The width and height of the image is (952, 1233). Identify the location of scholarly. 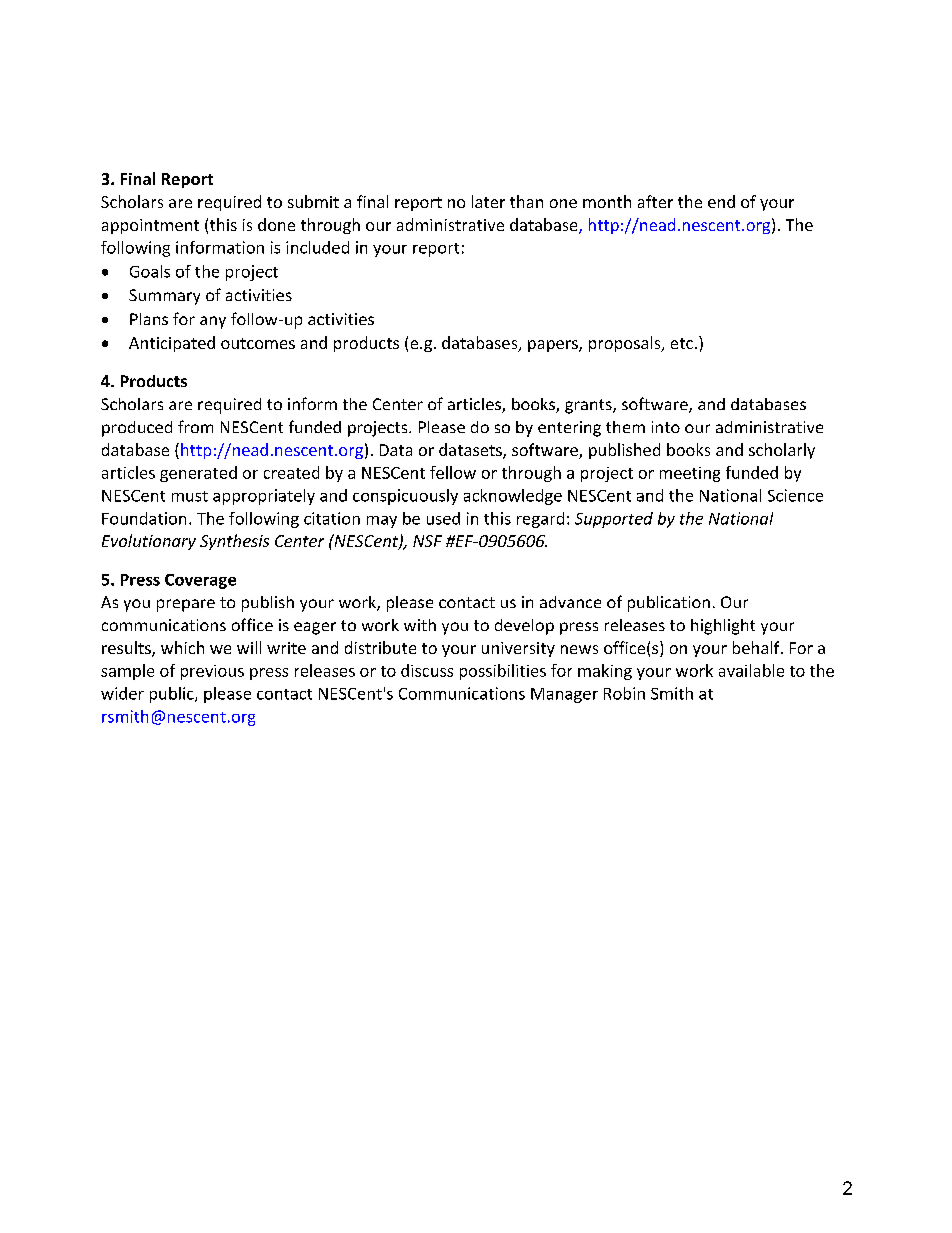
(782, 451).
